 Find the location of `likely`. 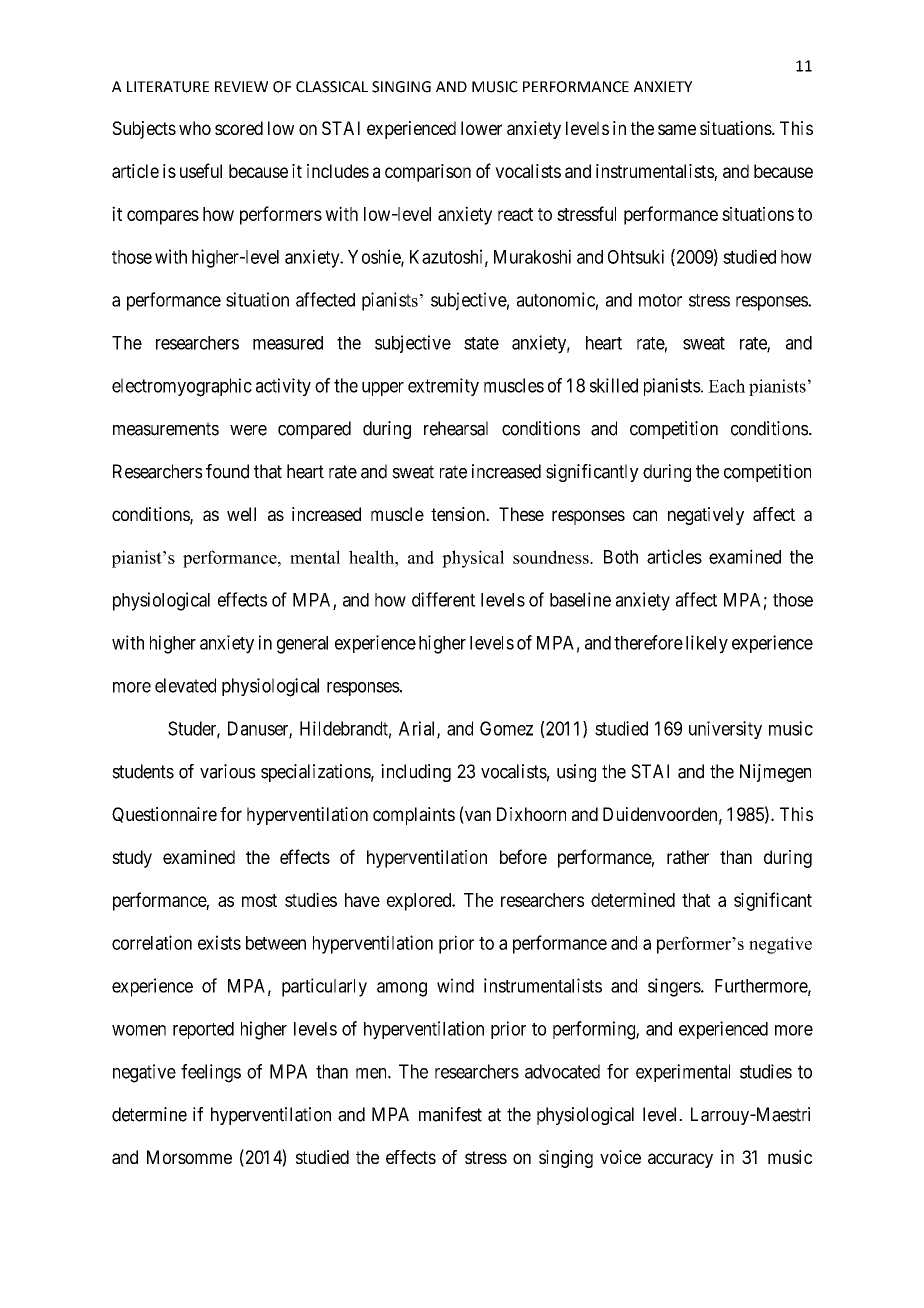

likely is located at coordinates (707, 644).
